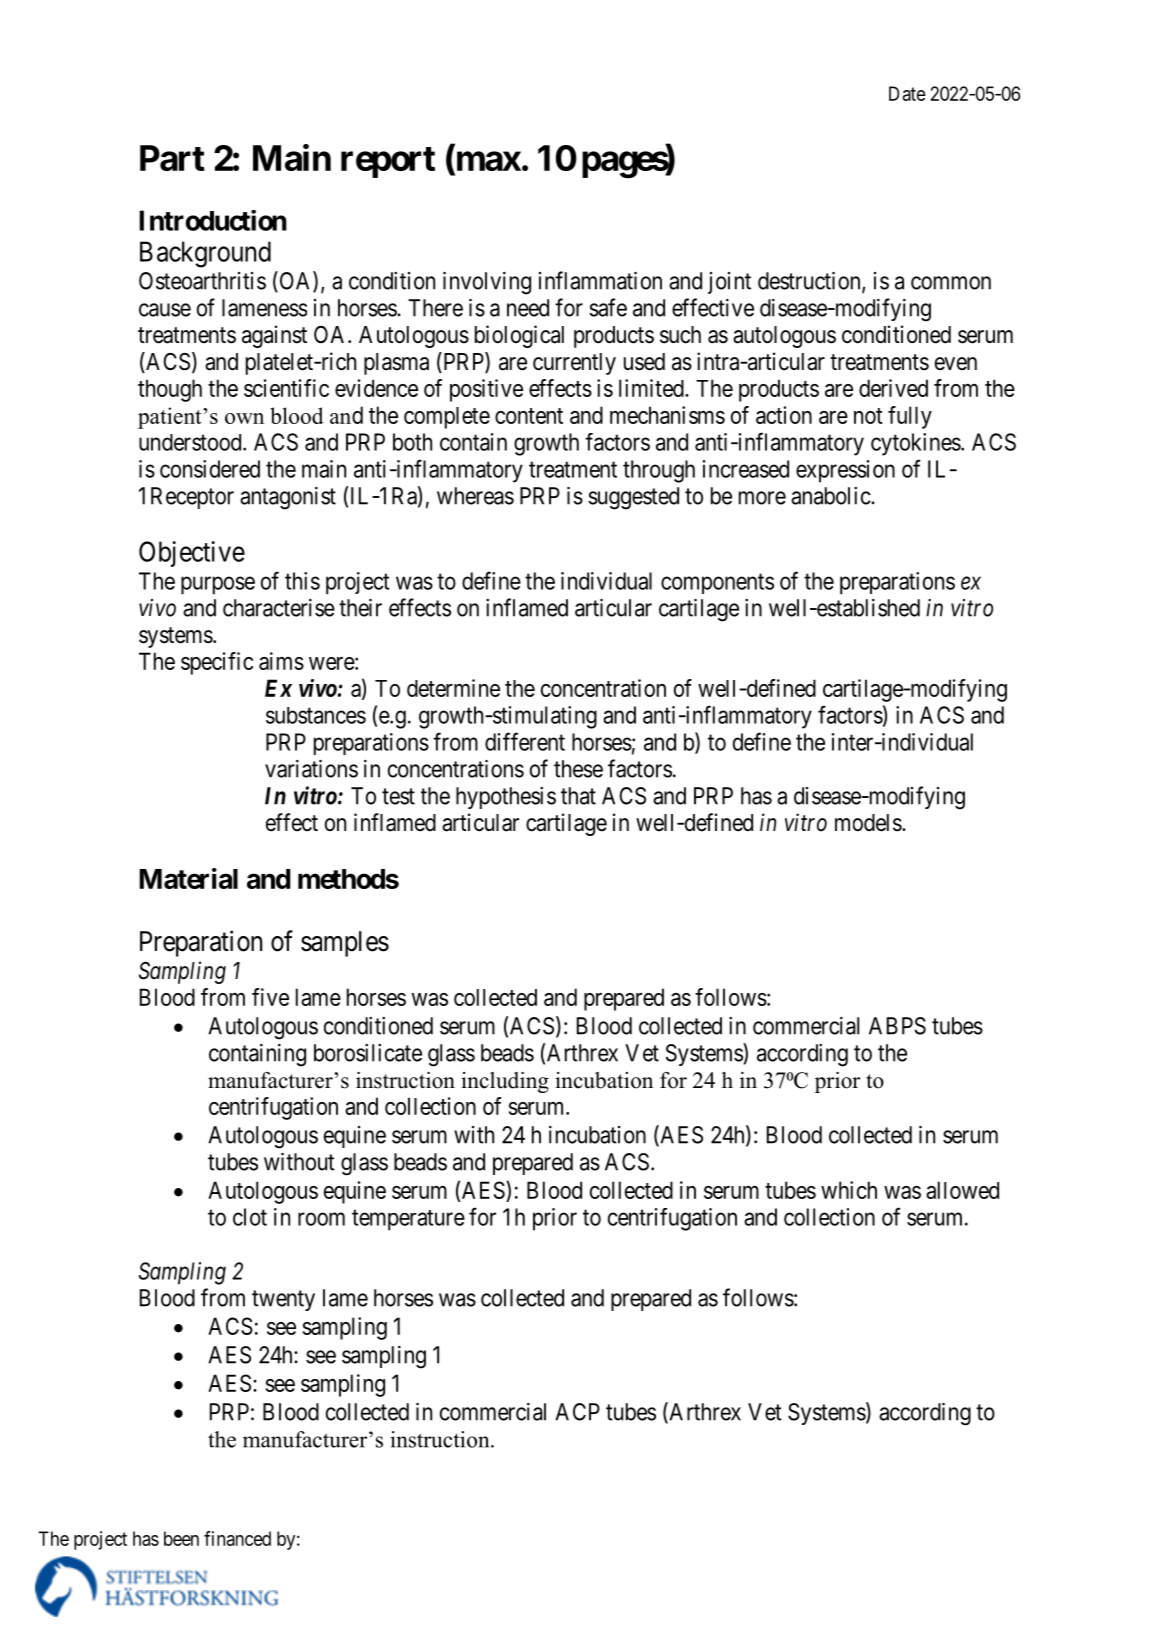 The image size is (1158, 1639). Describe the element at coordinates (172, 158) in the page. I see `Part` at that location.
